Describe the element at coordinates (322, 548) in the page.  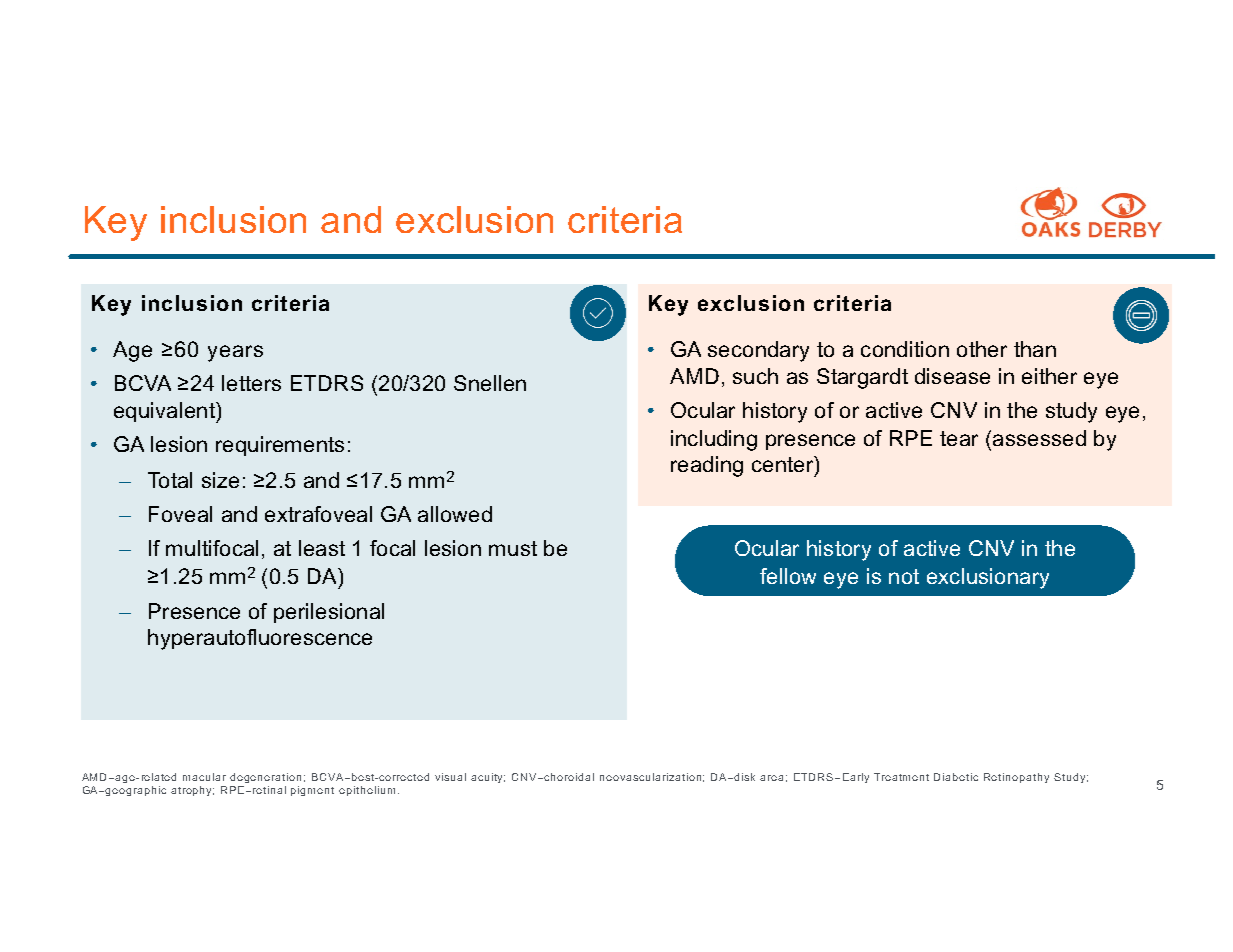
I see `least` at that location.
